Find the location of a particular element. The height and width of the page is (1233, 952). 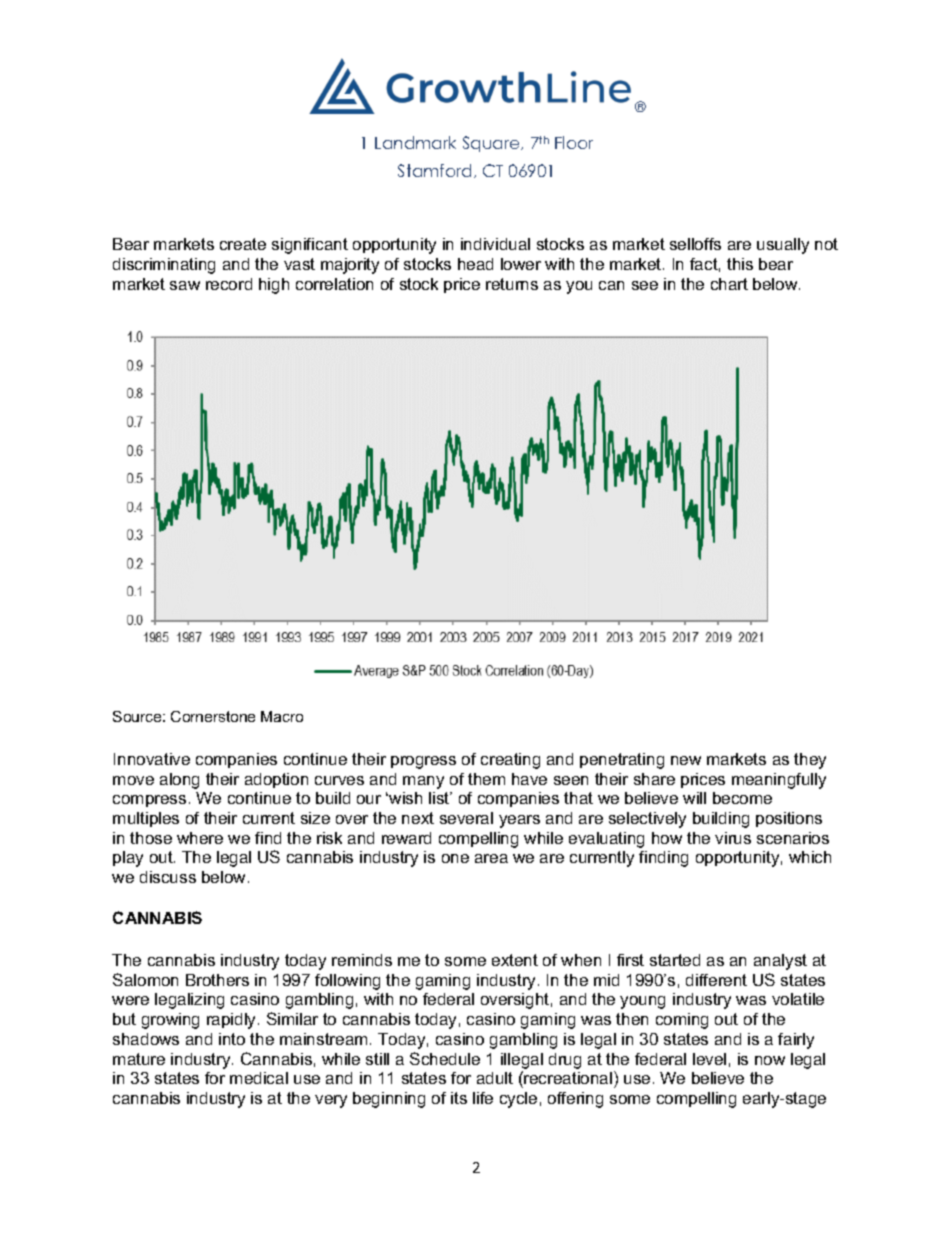

create is located at coordinates (243, 244).
